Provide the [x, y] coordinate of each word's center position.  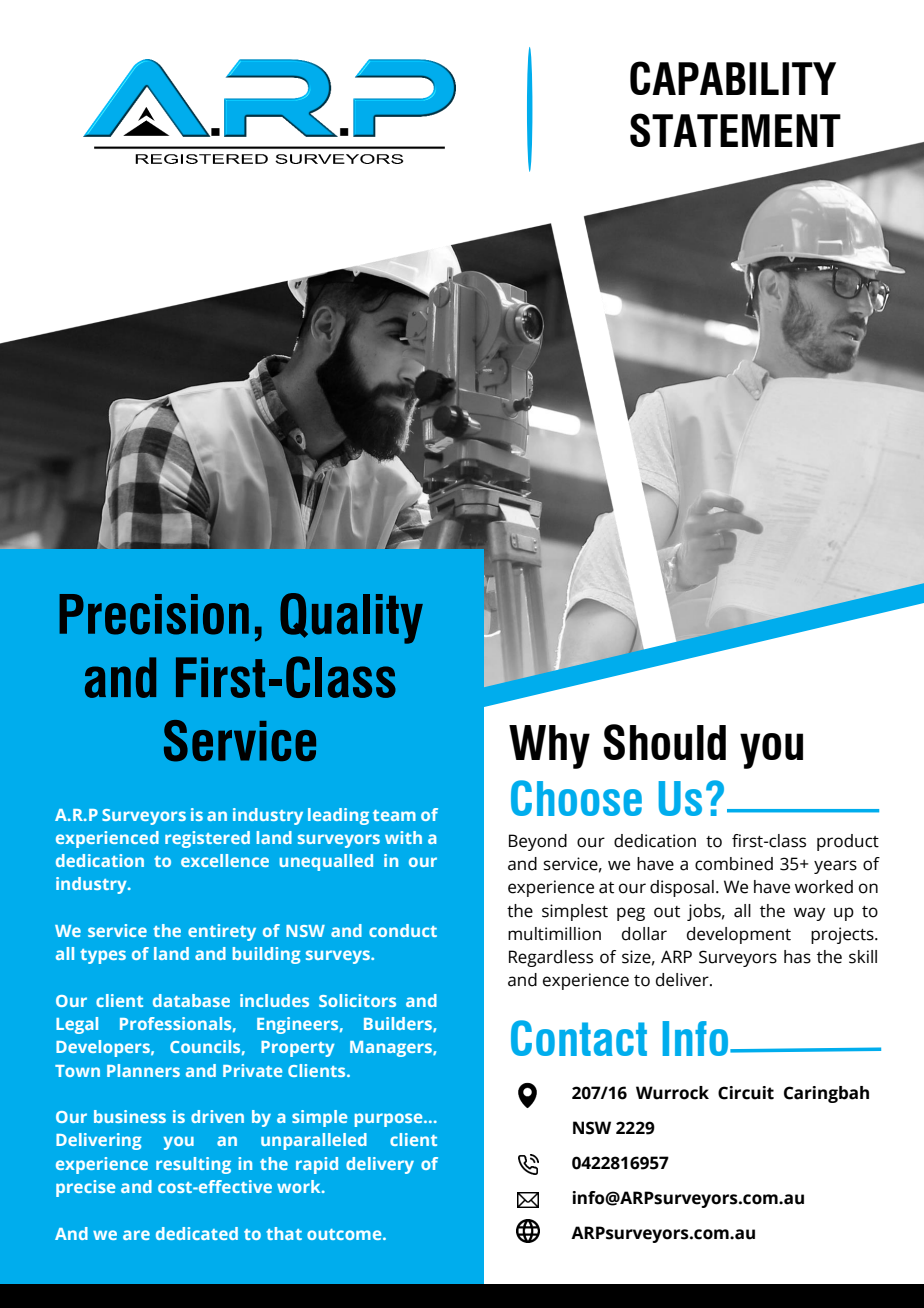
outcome [345, 1234]
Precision [154, 614]
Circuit [746, 1093]
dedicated [197, 1233]
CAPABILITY [733, 78]
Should [664, 742]
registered [207, 839]
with [403, 837]
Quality [351, 618]
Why [549, 747]
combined [734, 864]
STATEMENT [735, 130]
